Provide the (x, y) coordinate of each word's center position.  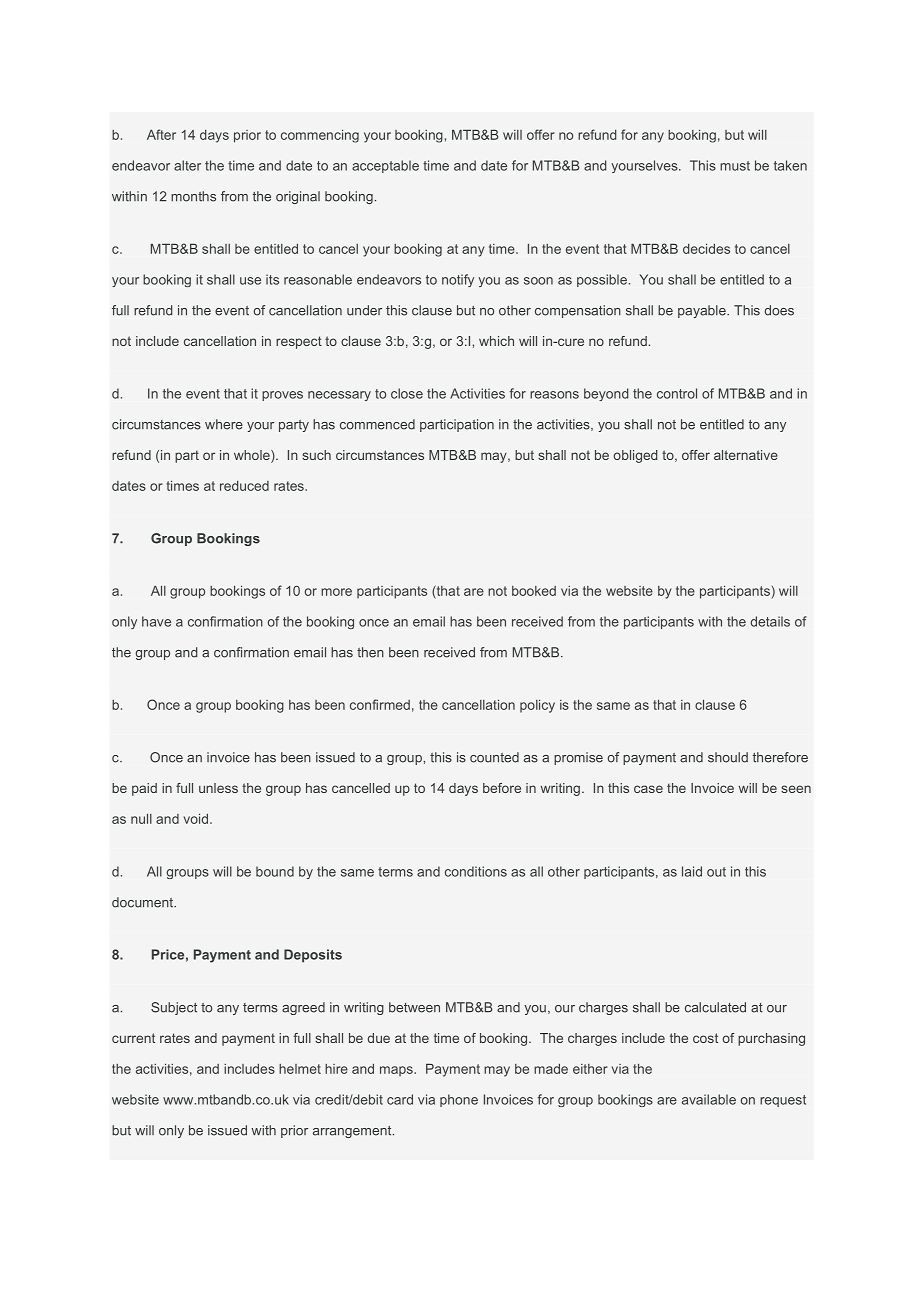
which (496, 341)
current (133, 1038)
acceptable (385, 166)
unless (218, 788)
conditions (476, 871)
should (728, 757)
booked (534, 591)
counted (494, 757)
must (735, 166)
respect (299, 342)
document (144, 902)
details (770, 621)
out (716, 872)
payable (703, 311)
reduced (244, 486)
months (193, 196)
